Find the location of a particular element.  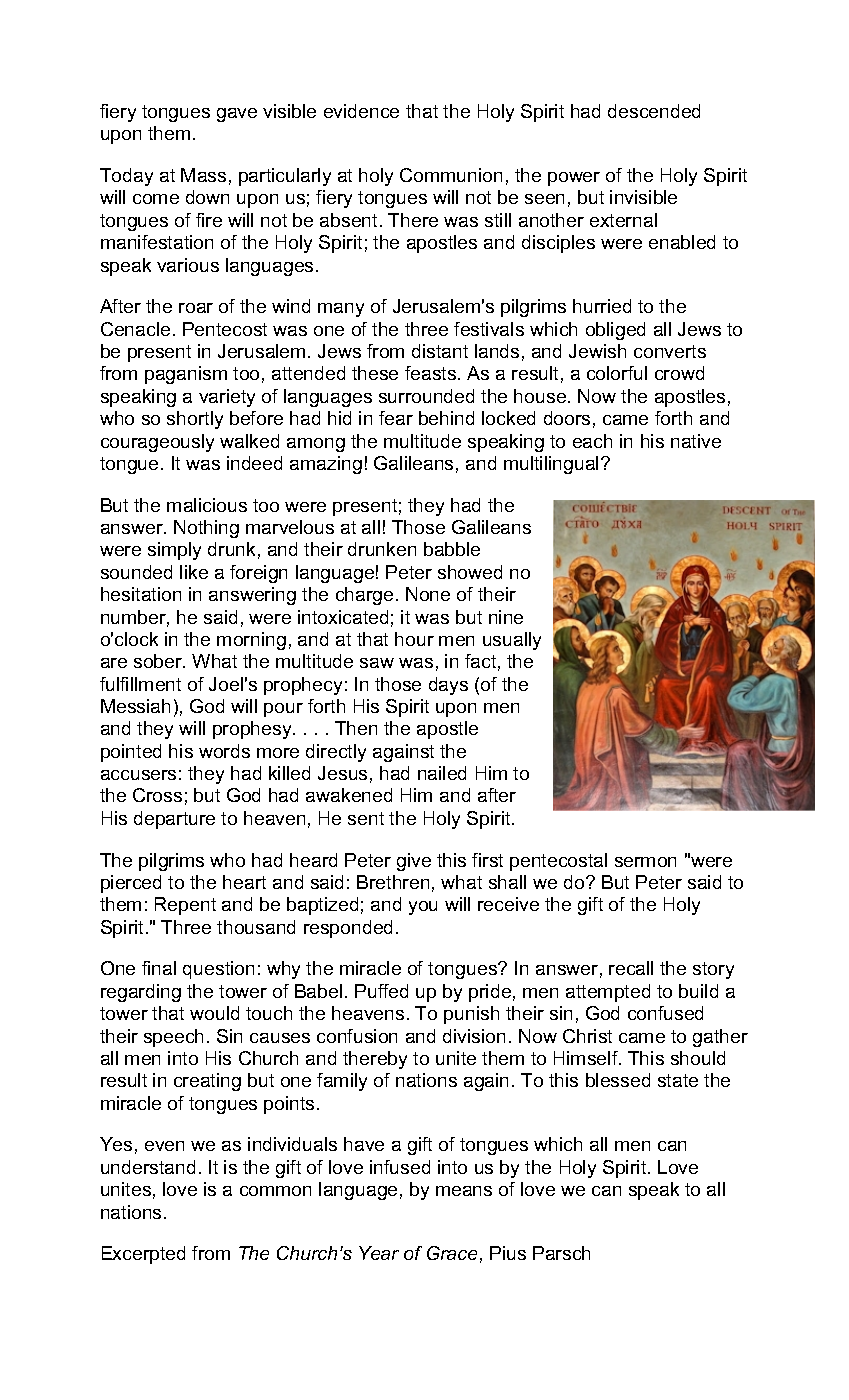

babble is located at coordinates (452, 549).
